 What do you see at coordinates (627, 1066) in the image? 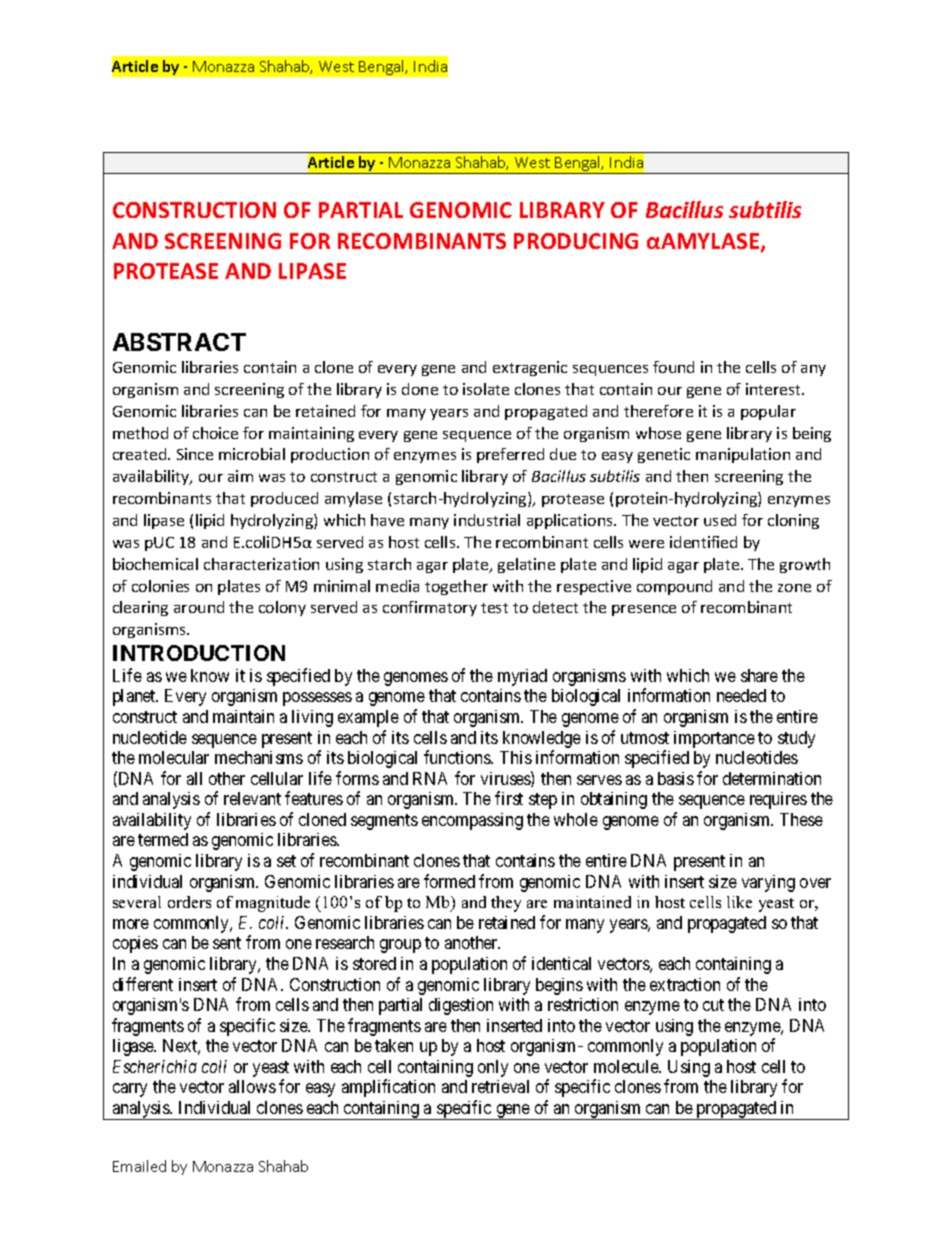
I see `molecule` at bounding box center [627, 1066].
